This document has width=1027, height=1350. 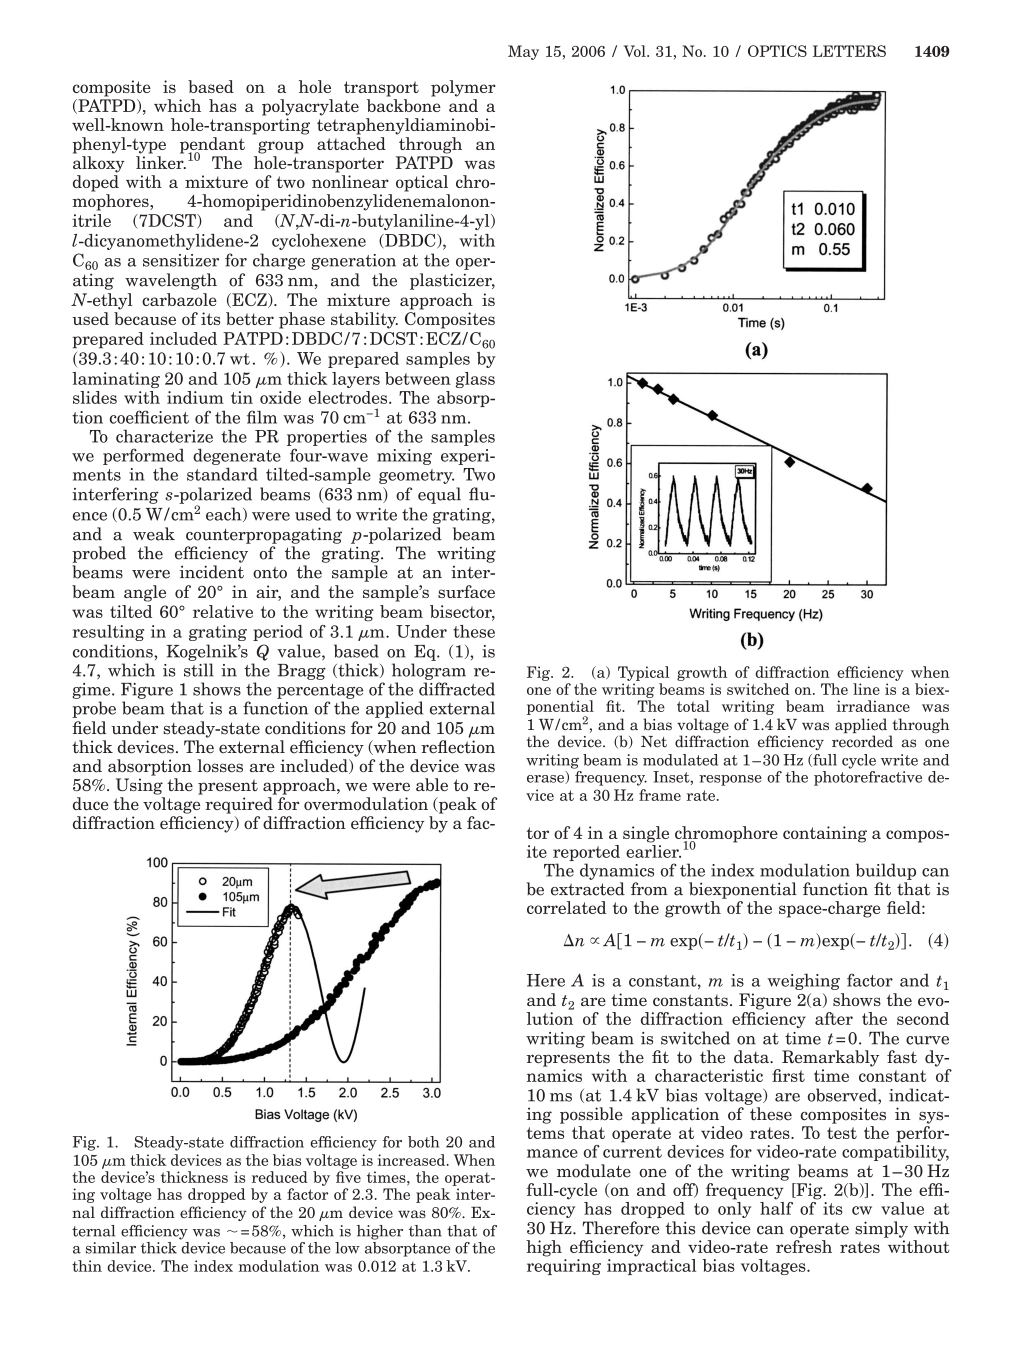 What do you see at coordinates (463, 88) in the document?
I see `polymer` at bounding box center [463, 88].
